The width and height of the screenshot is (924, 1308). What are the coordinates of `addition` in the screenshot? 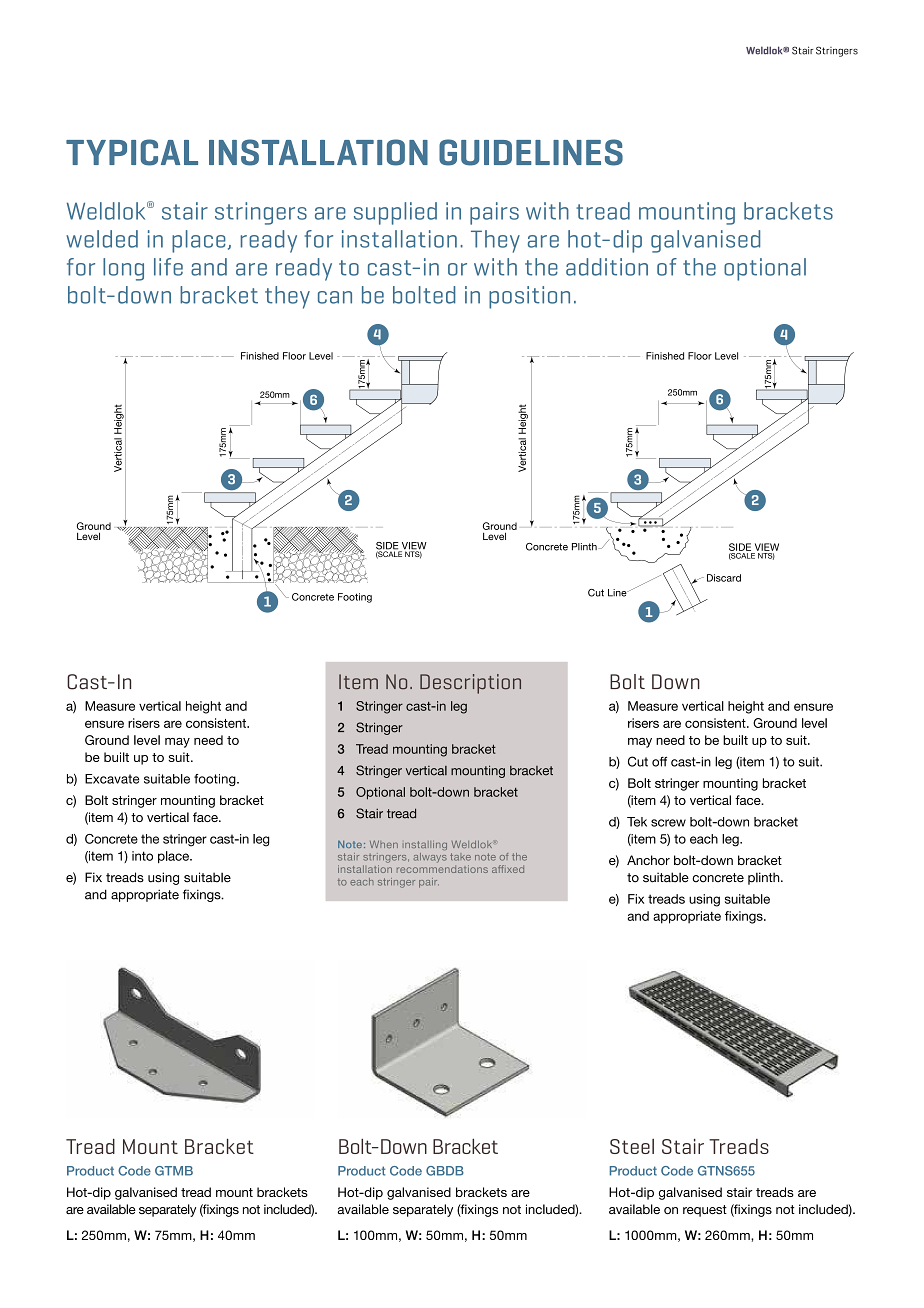 It's located at (607, 267).
